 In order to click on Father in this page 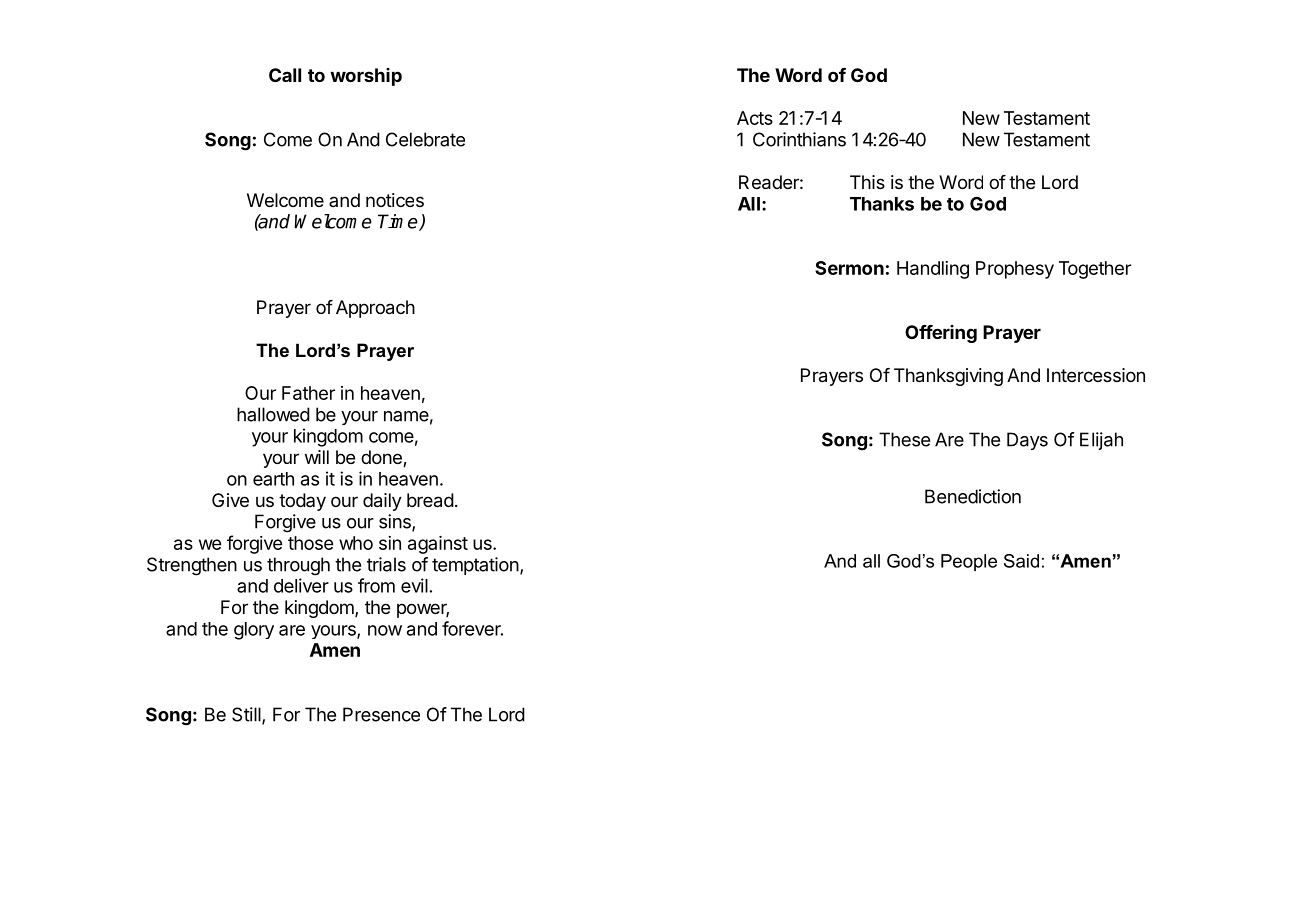, I will do `click(308, 393)`.
